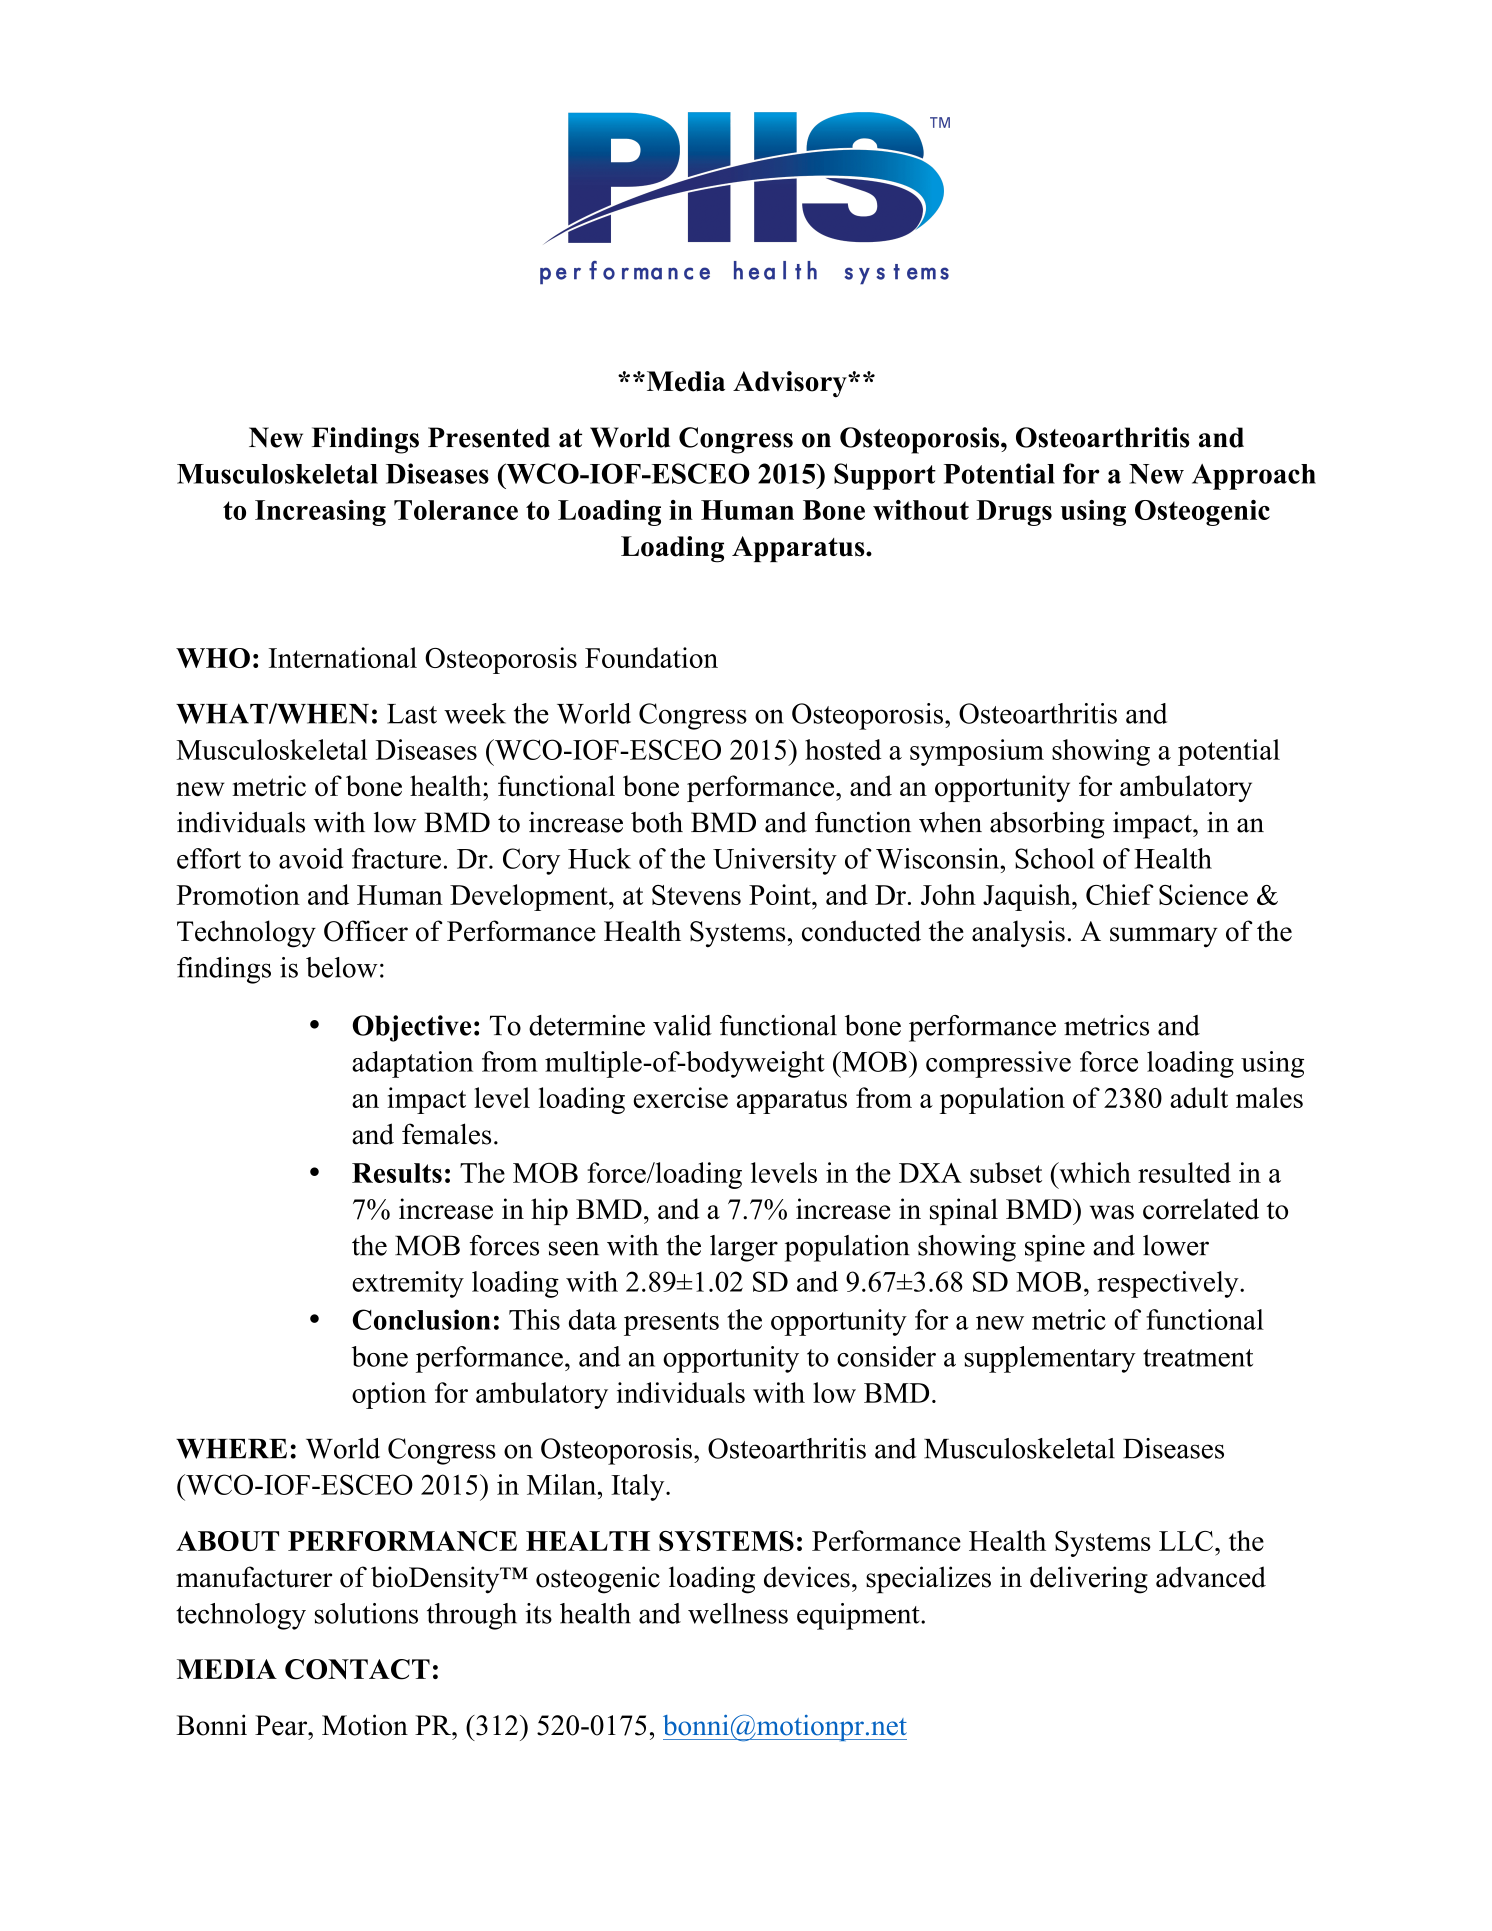 This screenshot has width=1492, height=1931. I want to click on solutions, so click(366, 1613).
